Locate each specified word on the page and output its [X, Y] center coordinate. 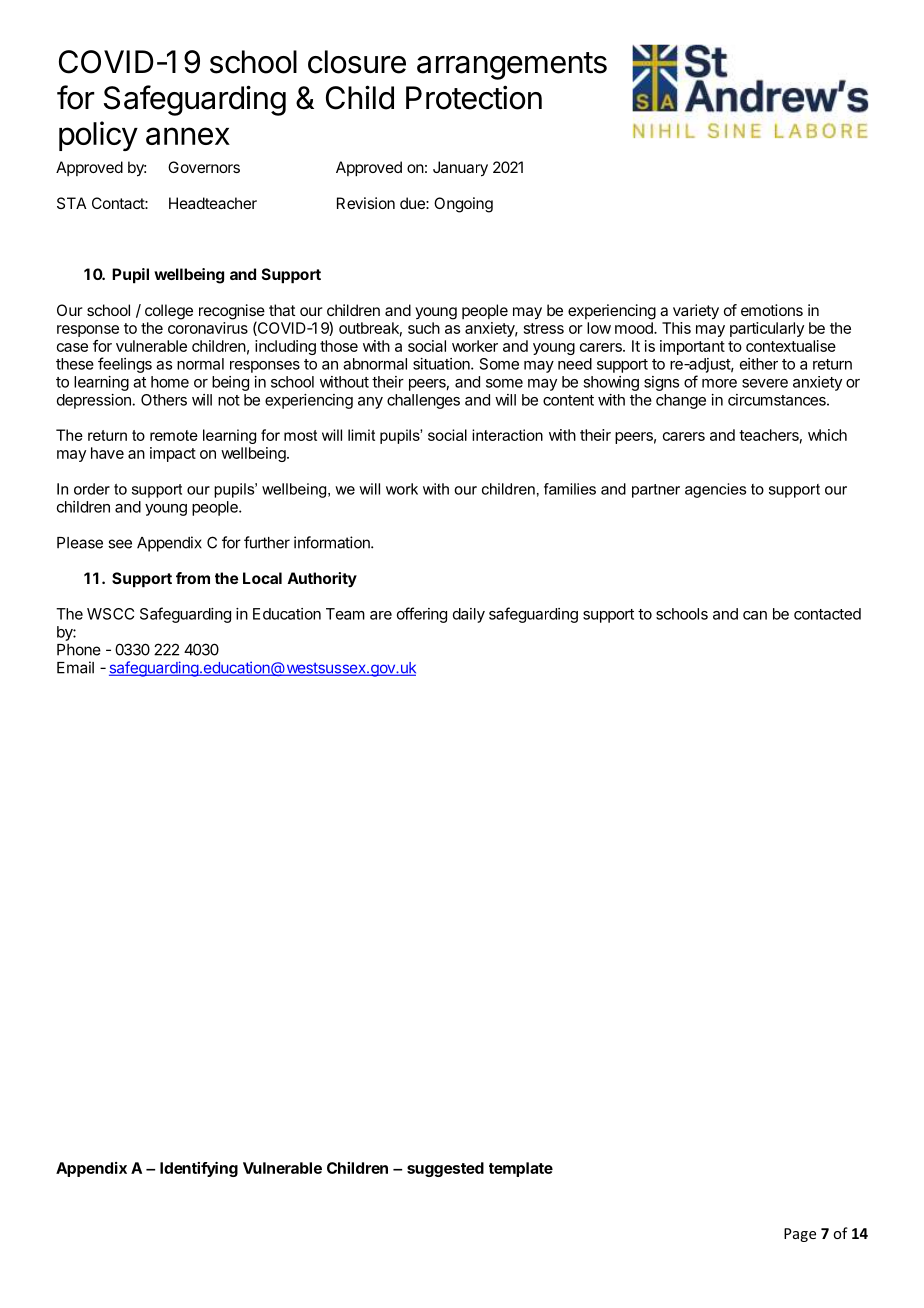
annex [188, 136]
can [755, 615]
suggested [445, 1169]
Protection [474, 97]
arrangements [512, 66]
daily [469, 615]
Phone [79, 650]
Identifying [199, 1169]
